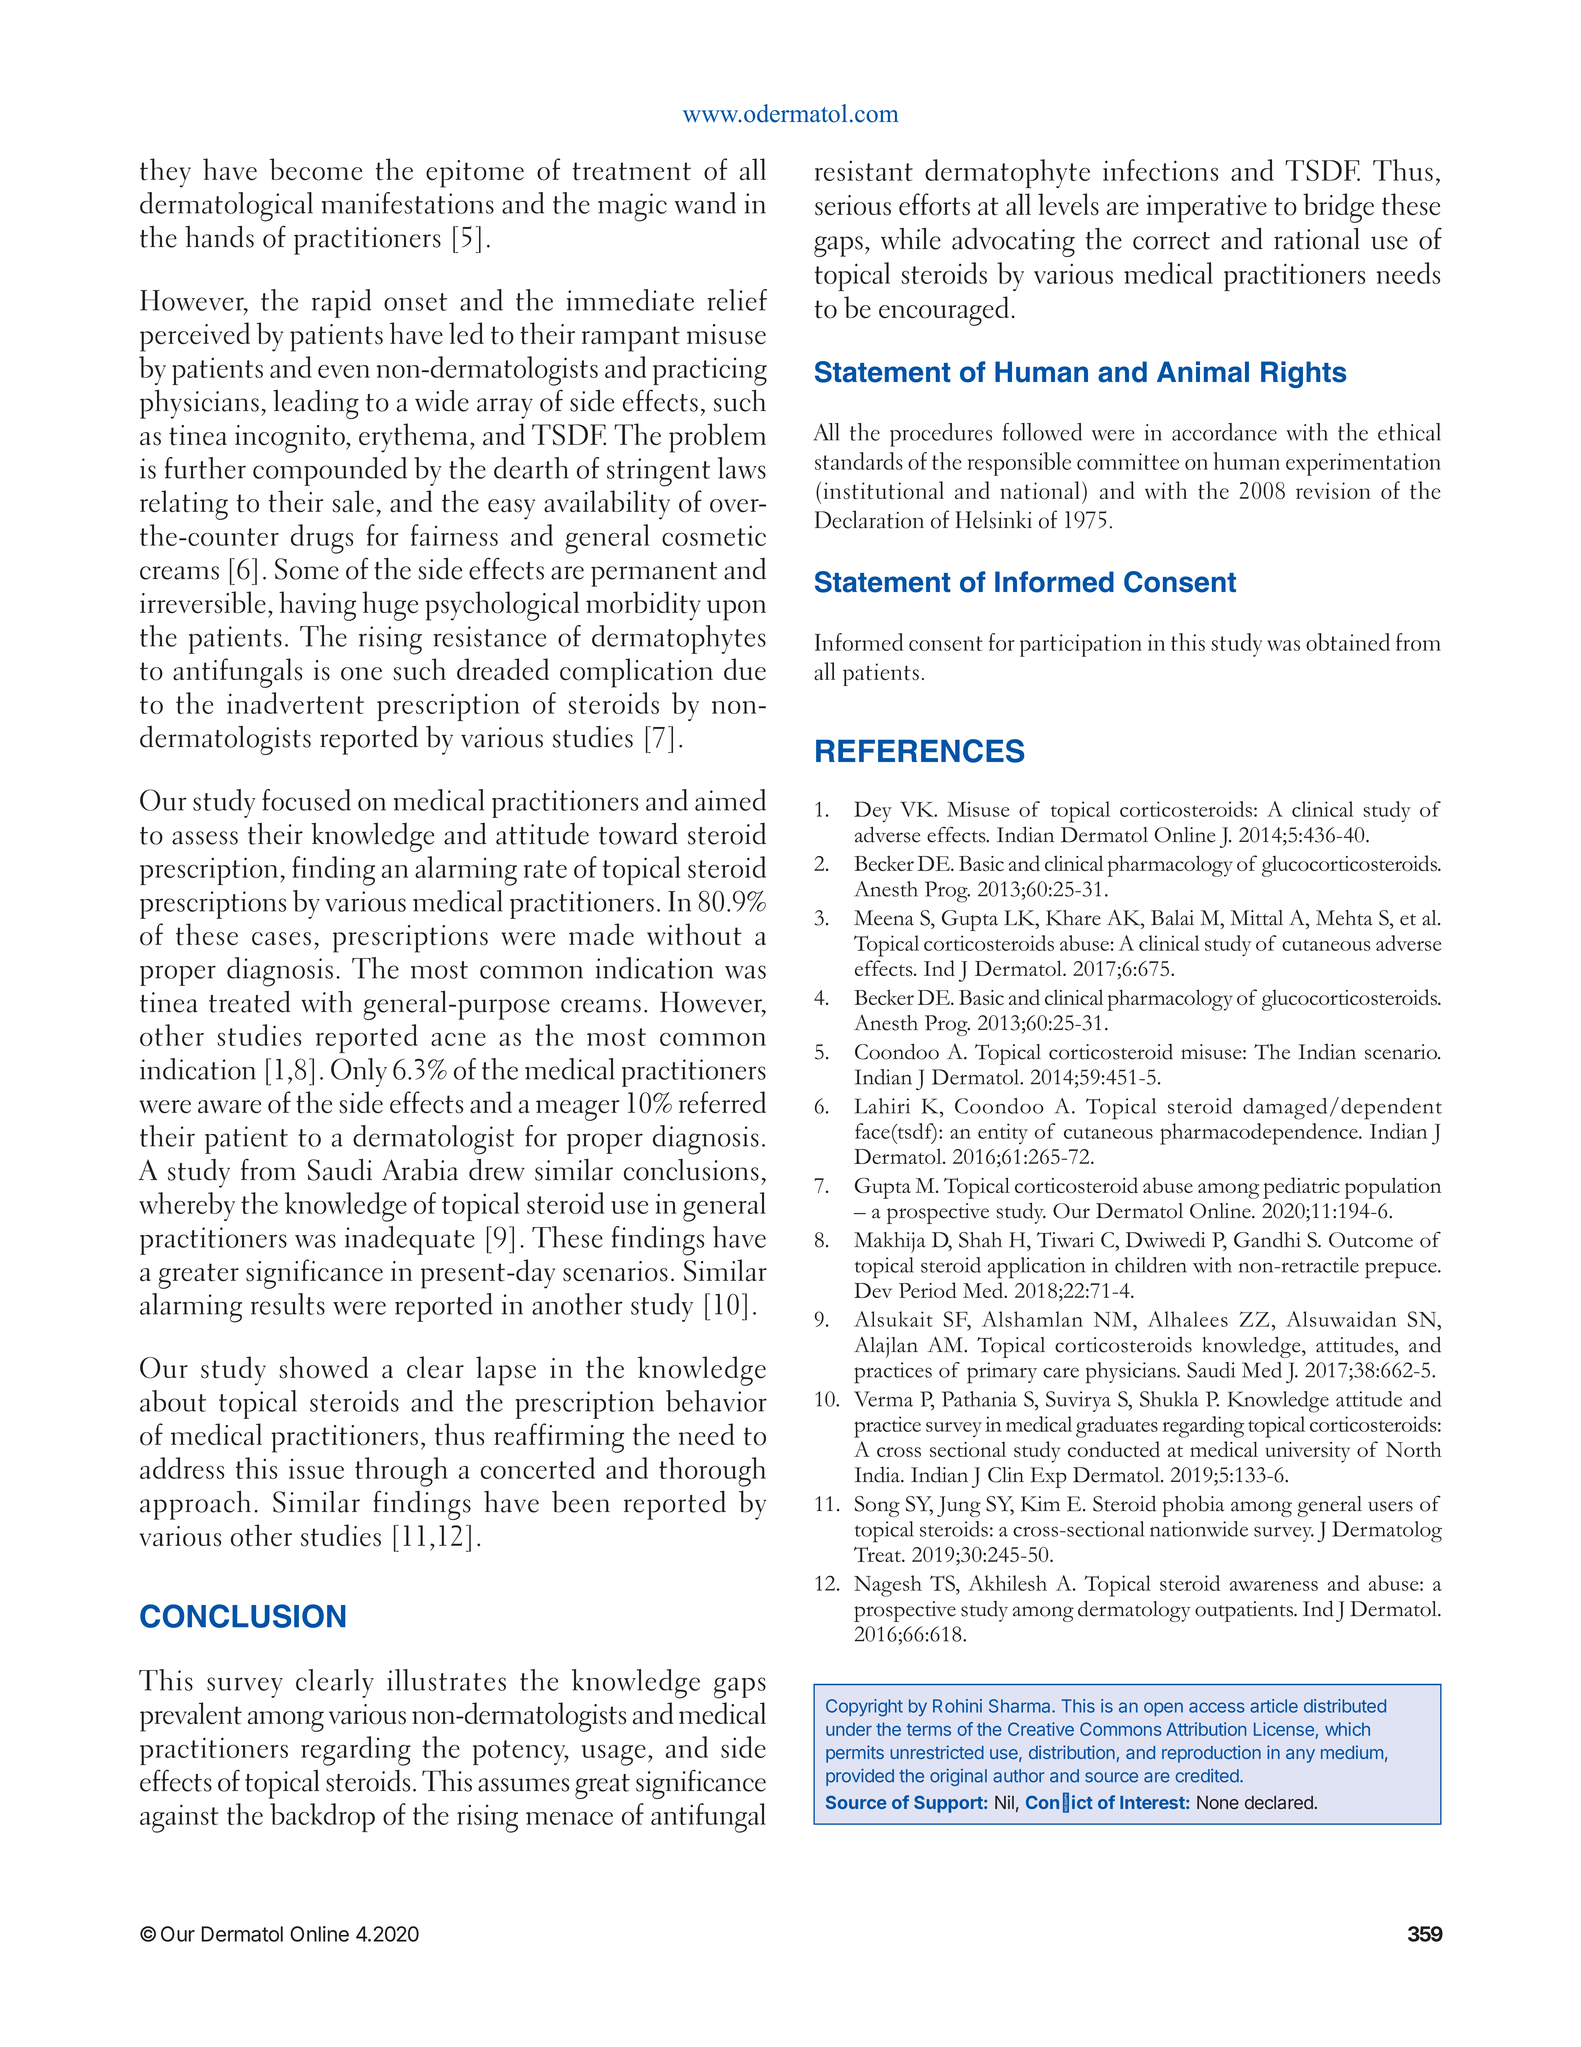 This document has height=2047, width=1581. What do you see at coordinates (736, 610) in the document?
I see `upon` at bounding box center [736, 610].
